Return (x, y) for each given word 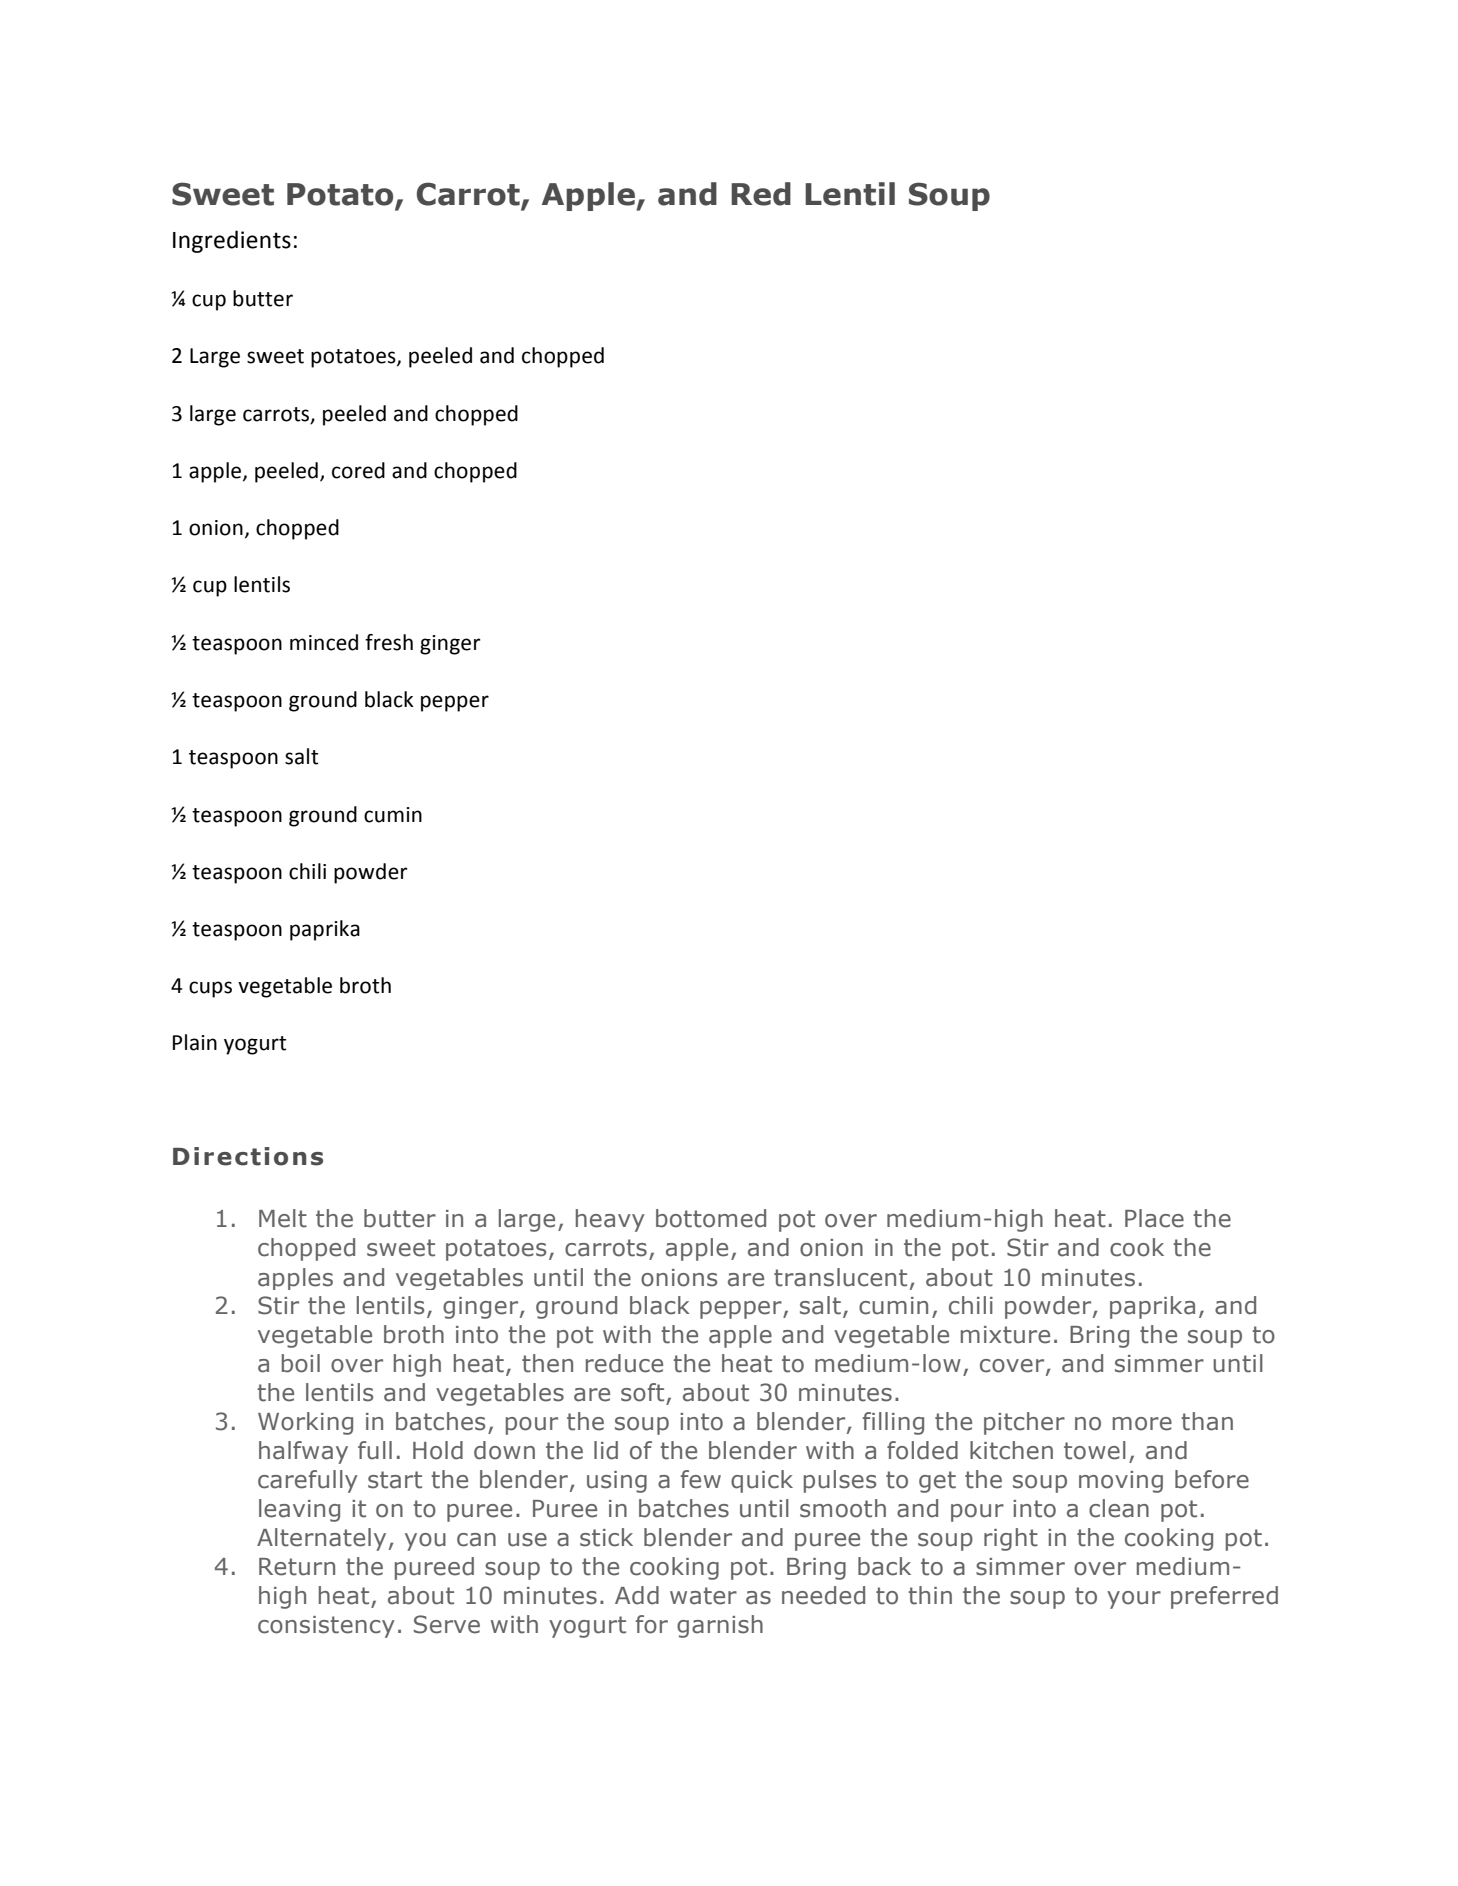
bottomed (711, 1218)
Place (1154, 1218)
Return (297, 1567)
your (1134, 1600)
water (703, 1596)
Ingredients (232, 241)
